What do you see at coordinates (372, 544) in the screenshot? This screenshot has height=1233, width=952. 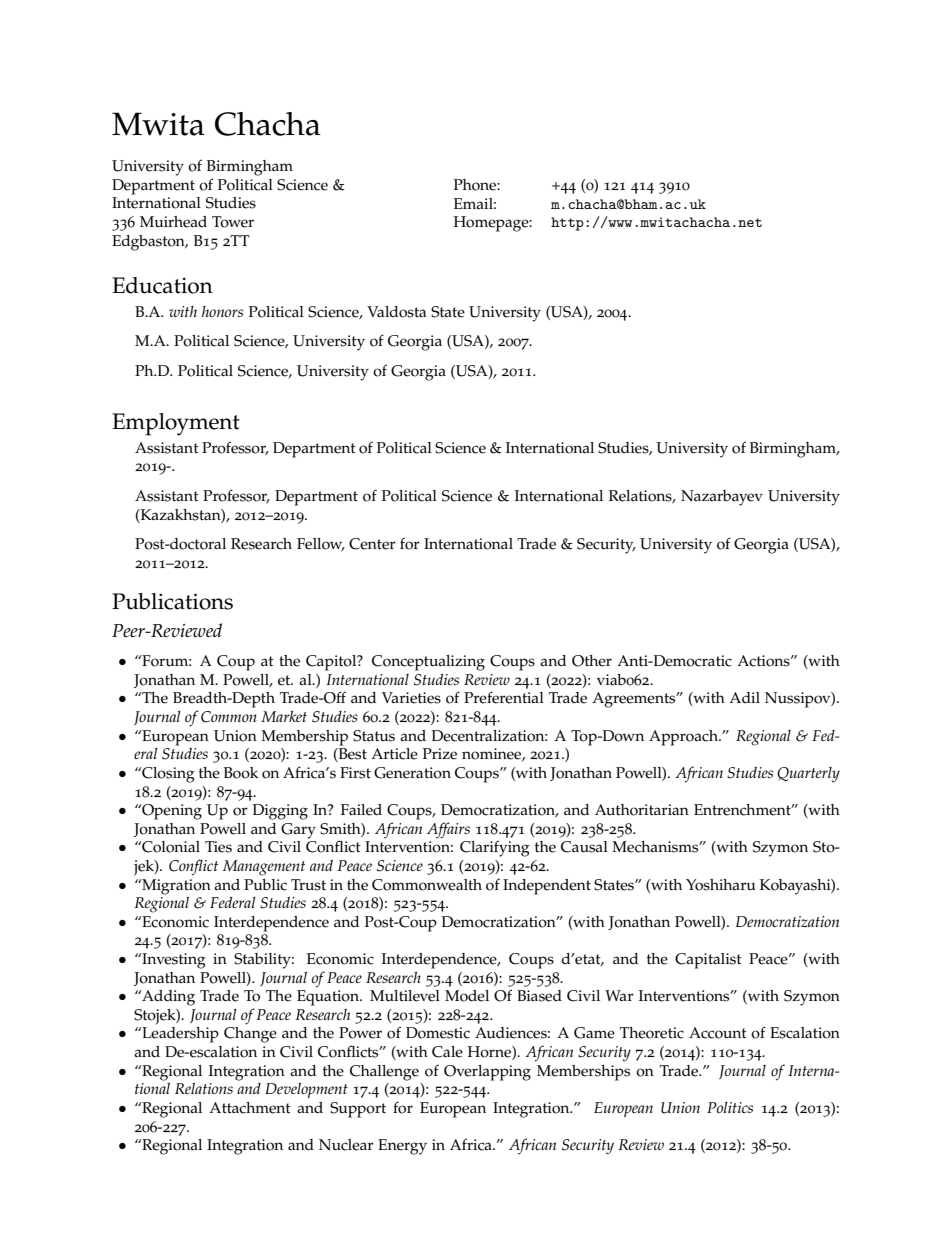 I see `Center` at bounding box center [372, 544].
